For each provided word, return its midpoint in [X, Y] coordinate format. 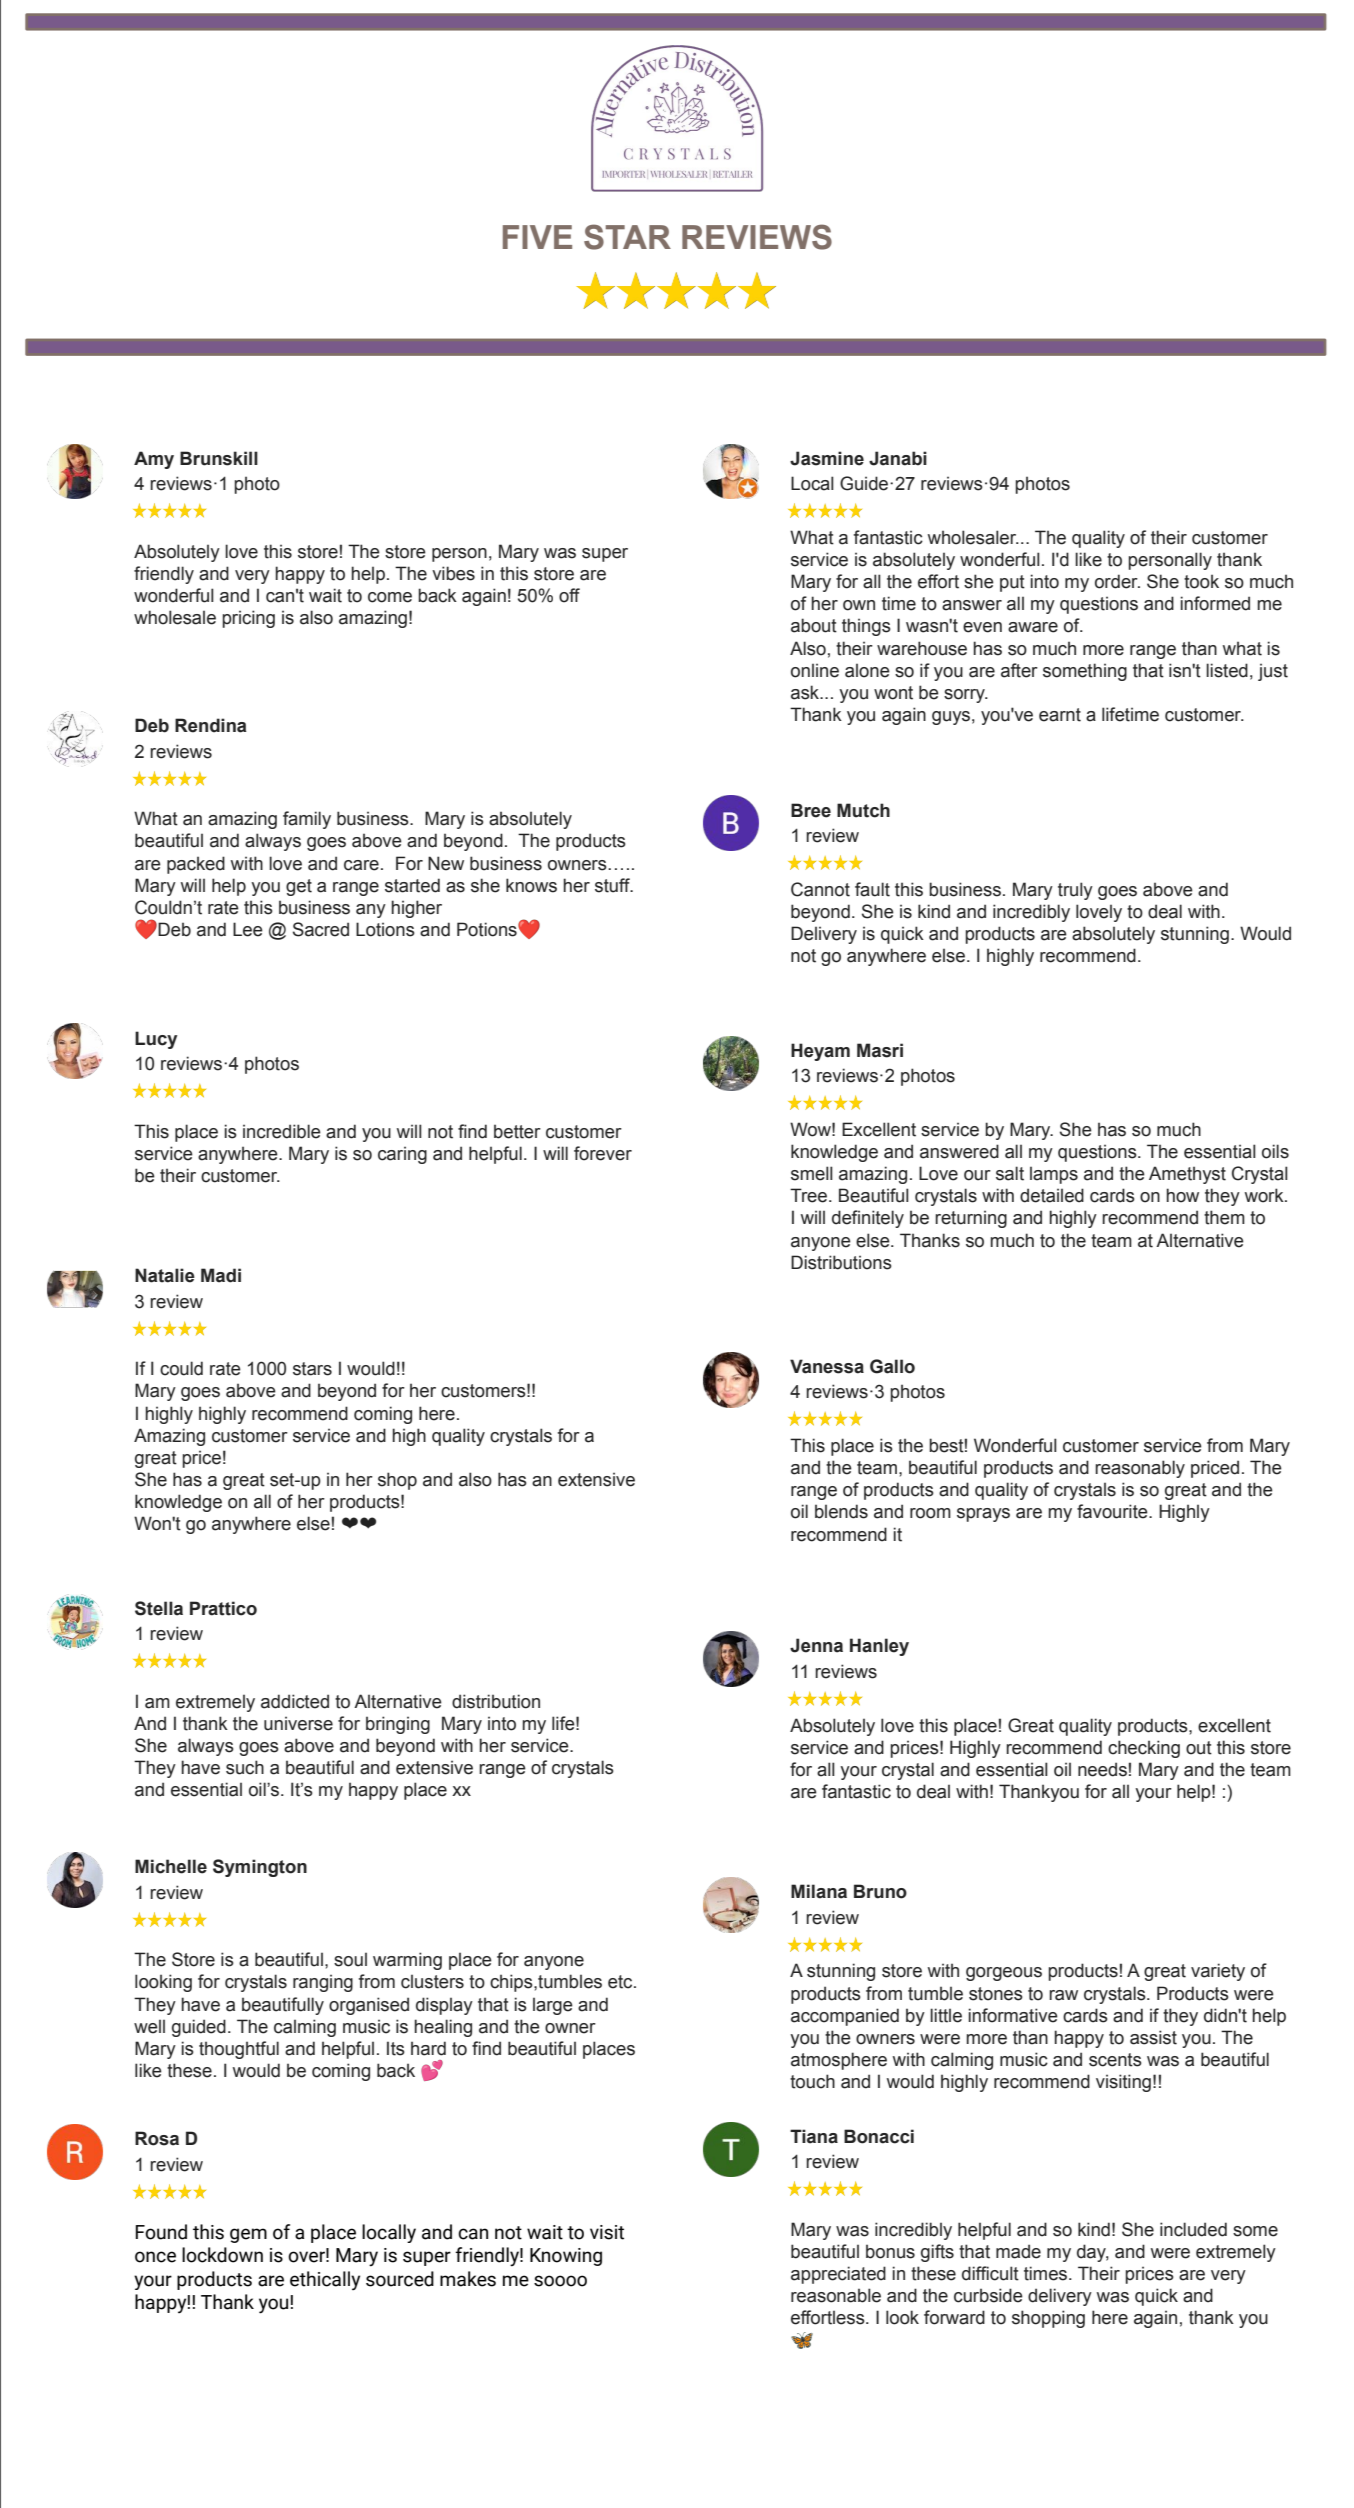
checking [1144, 1749]
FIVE [537, 237]
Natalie [165, 1275]
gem [248, 2235]
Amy [154, 460]
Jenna [816, 1645]
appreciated [838, 2275]
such [245, 1767]
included [1193, 2229]
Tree [808, 1195]
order [1117, 581]
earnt [1060, 715]
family [307, 820]
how [1182, 1195]
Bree [811, 810]
